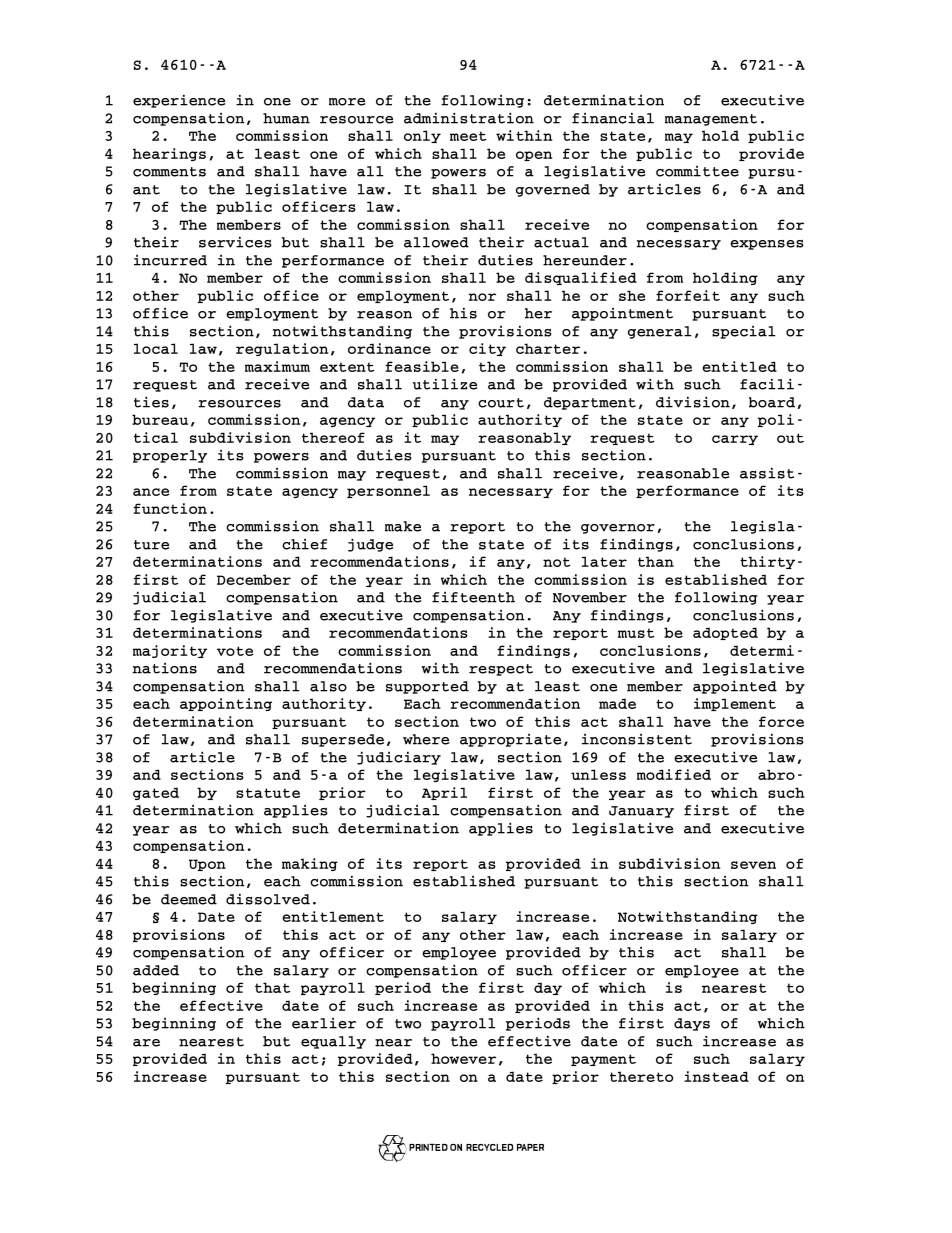 This document has width=952, height=1233. Describe the element at coordinates (463, 1058) in the document. I see `however` at that location.
